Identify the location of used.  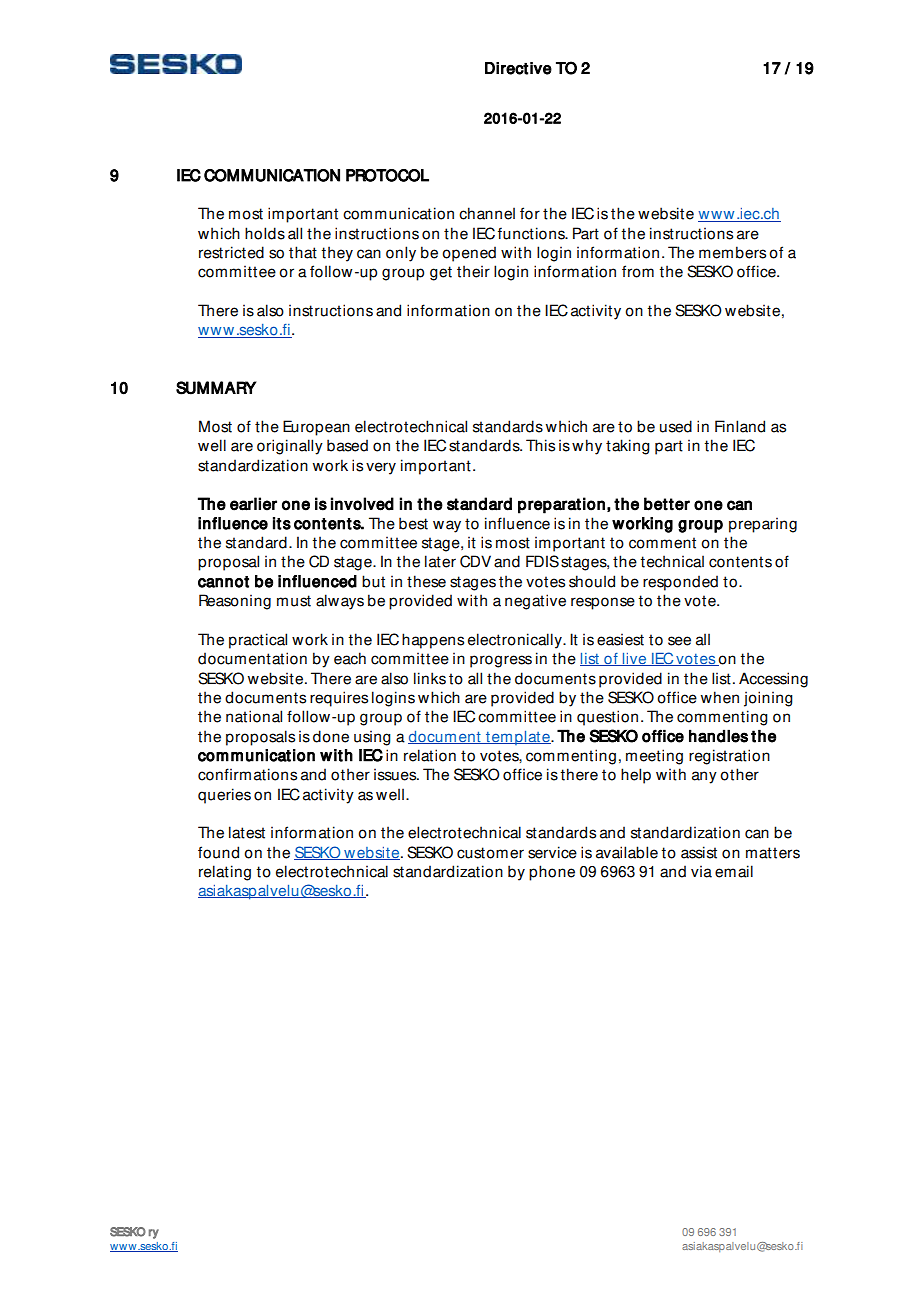
(676, 426).
